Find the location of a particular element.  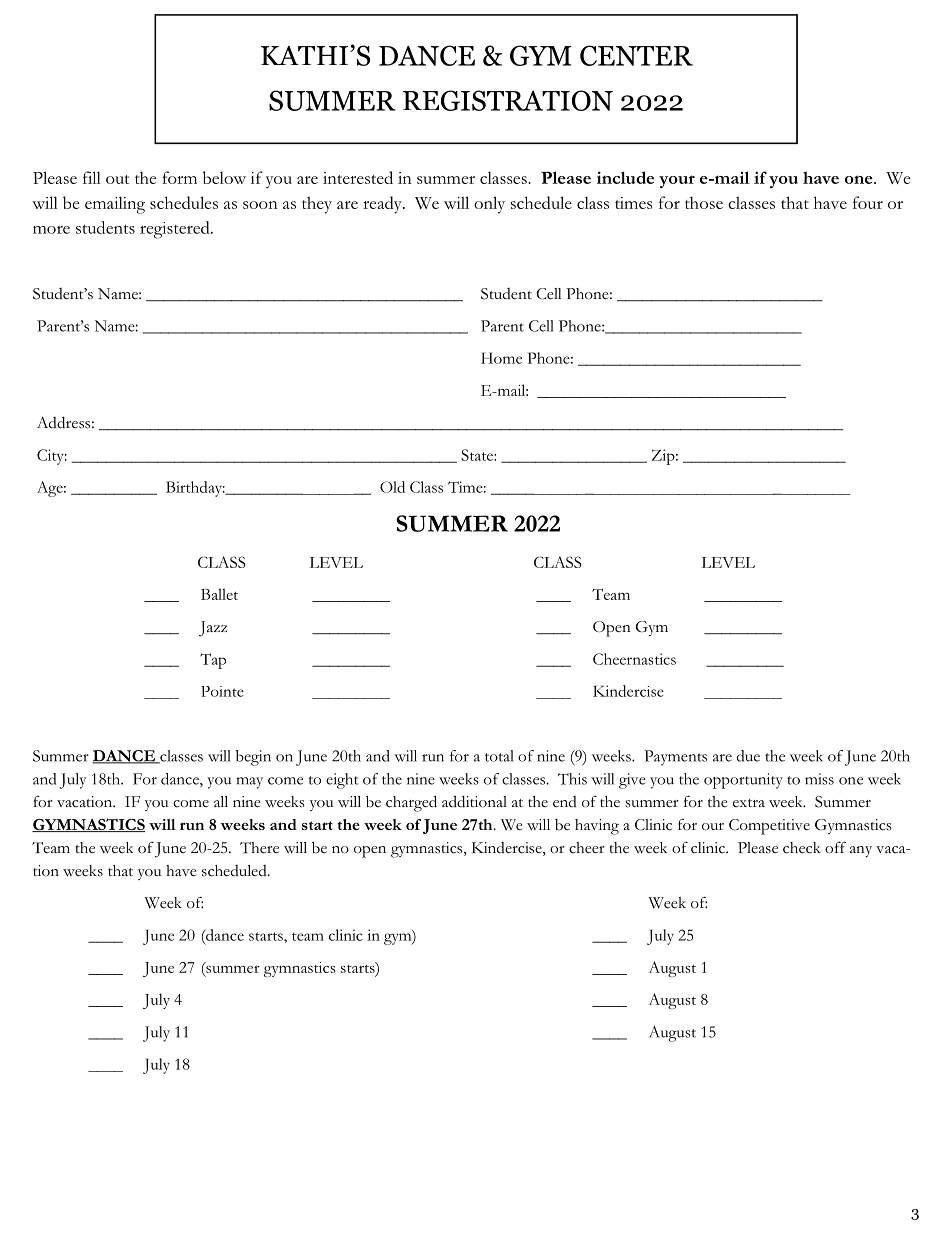

those is located at coordinates (704, 202).
